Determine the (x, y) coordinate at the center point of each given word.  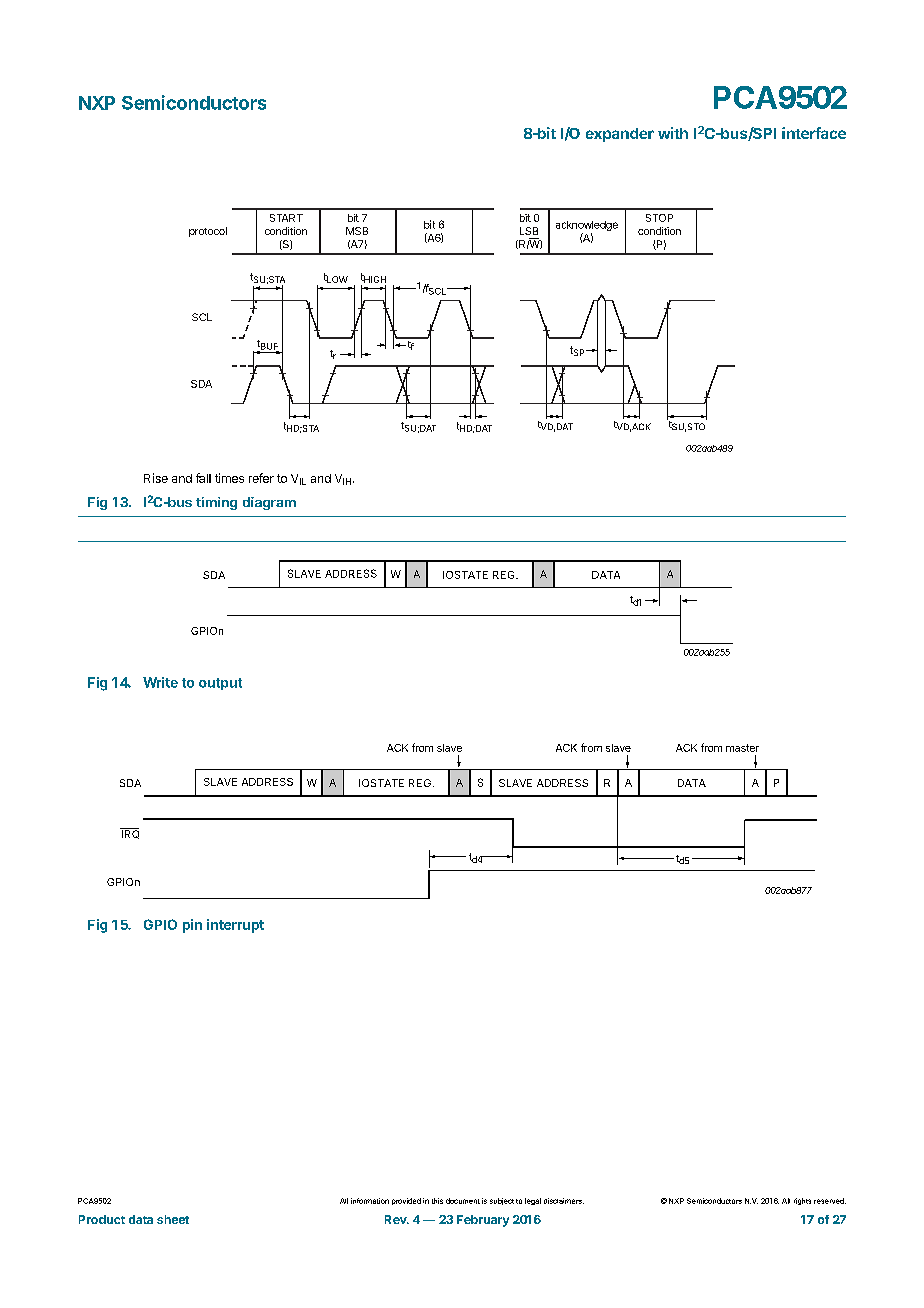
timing (216, 503)
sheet (173, 1219)
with (673, 133)
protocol (208, 232)
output (220, 684)
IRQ (129, 833)
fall (203, 478)
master (742, 748)
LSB (529, 231)
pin (192, 926)
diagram (269, 503)
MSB (357, 231)
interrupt (235, 926)
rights (802, 1201)
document (463, 1201)
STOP (659, 218)
